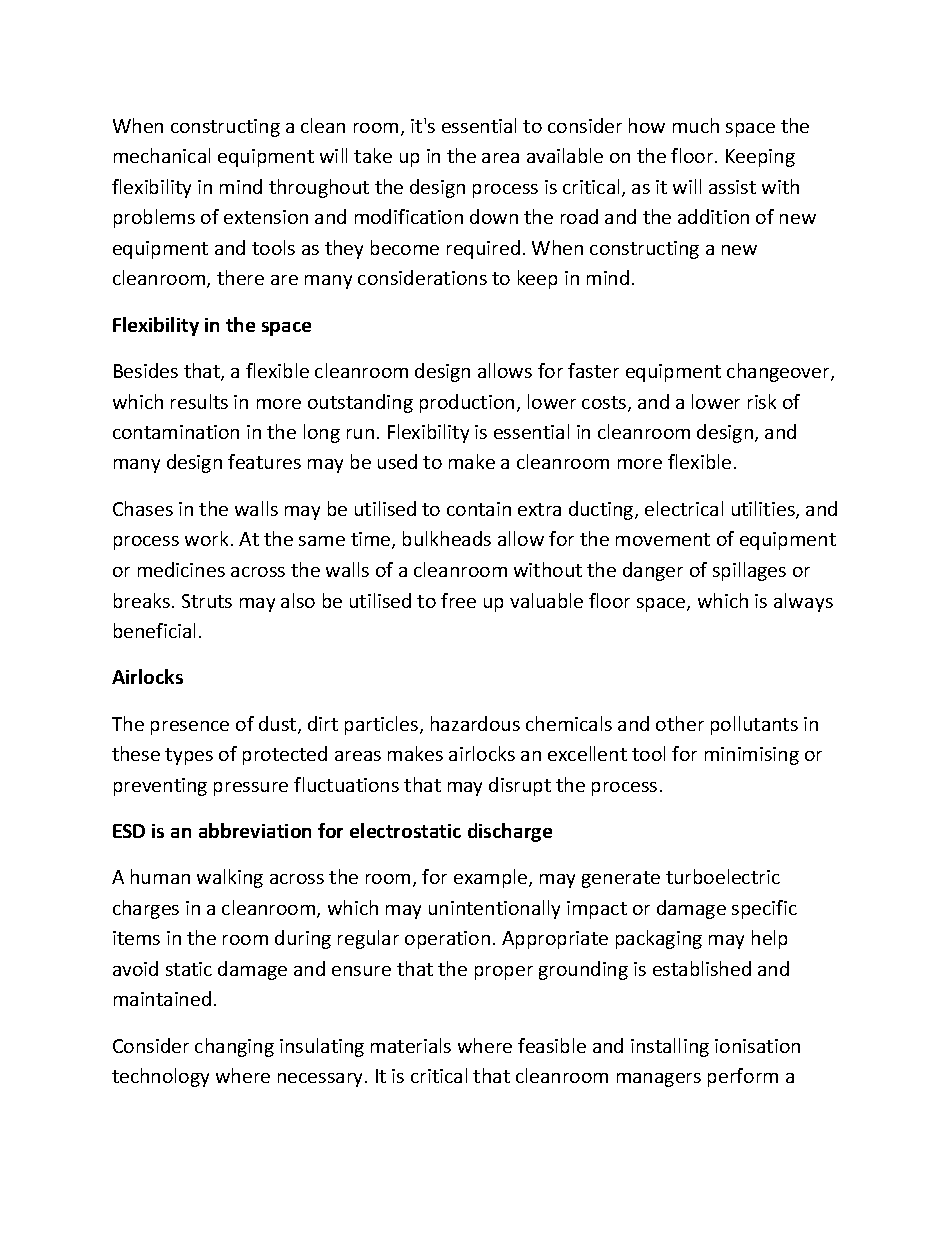 The height and width of the image is (1233, 952). What do you see at coordinates (458, 600) in the image?
I see `free` at bounding box center [458, 600].
